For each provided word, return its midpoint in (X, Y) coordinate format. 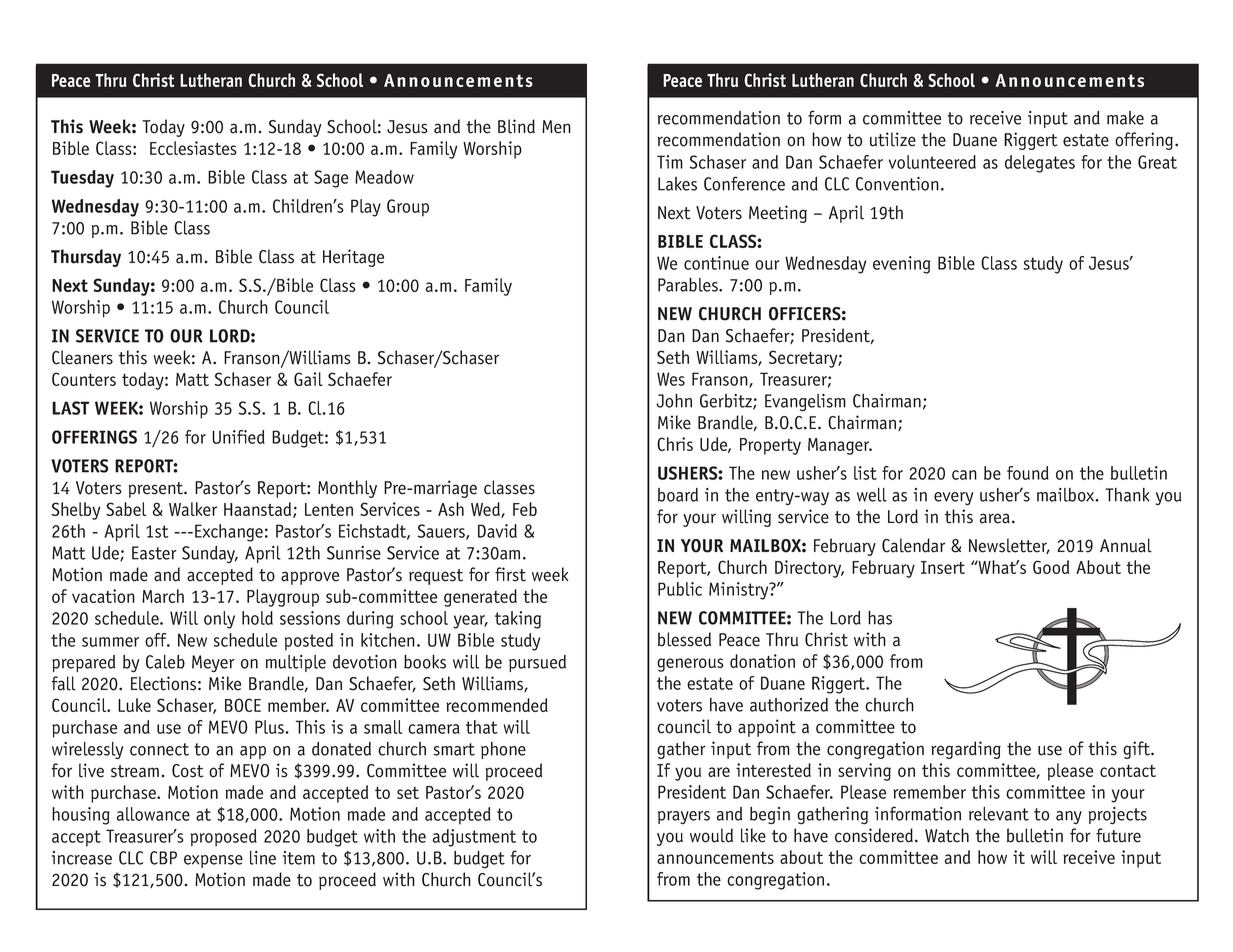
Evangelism (805, 403)
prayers (684, 818)
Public (680, 589)
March (163, 596)
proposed (224, 838)
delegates (1040, 164)
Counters (84, 379)
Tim (670, 162)
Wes (671, 379)
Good (1051, 567)
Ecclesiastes (193, 148)
